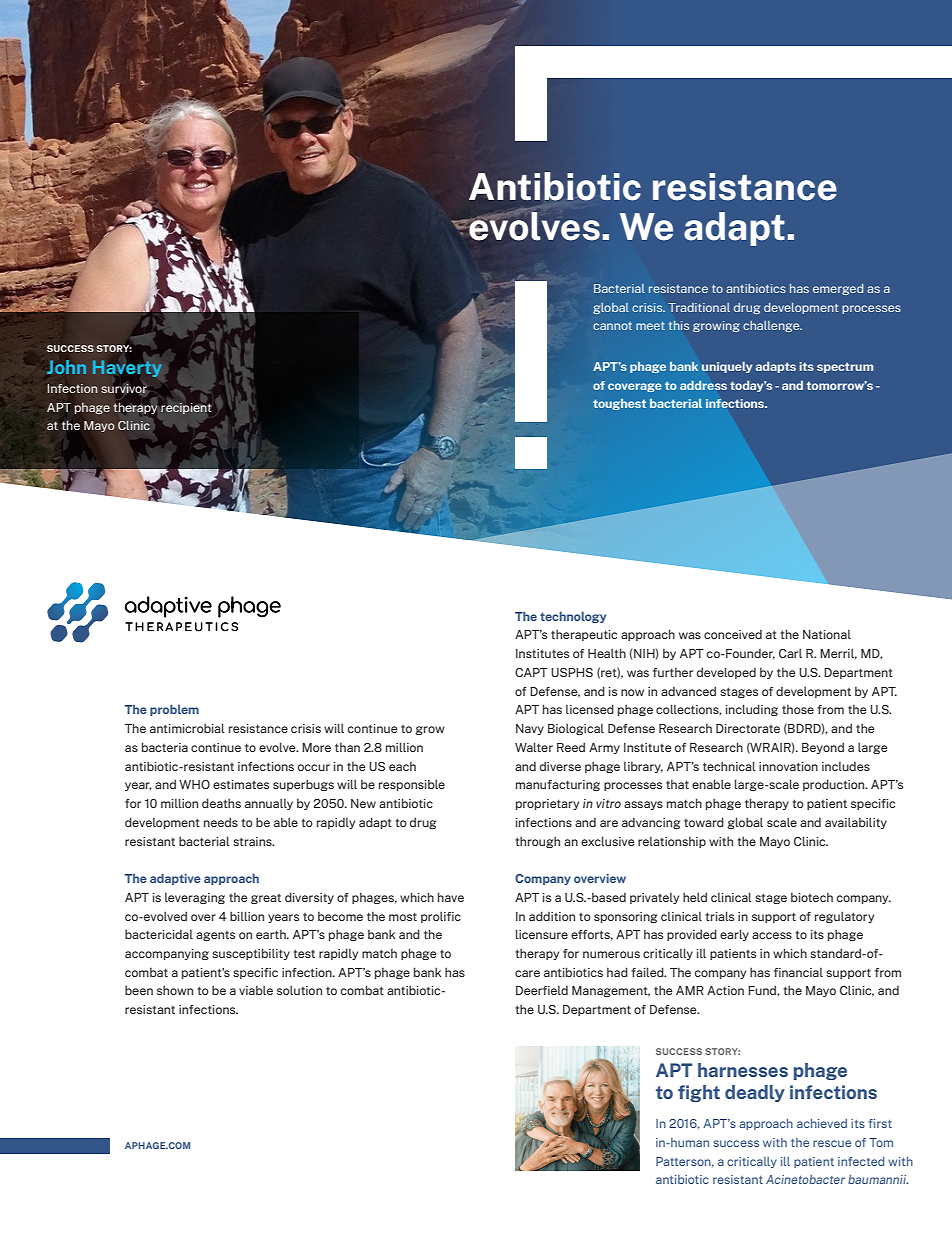 The width and height of the screenshot is (952, 1249). Describe the element at coordinates (612, 326) in the screenshot. I see `cannot` at that location.
